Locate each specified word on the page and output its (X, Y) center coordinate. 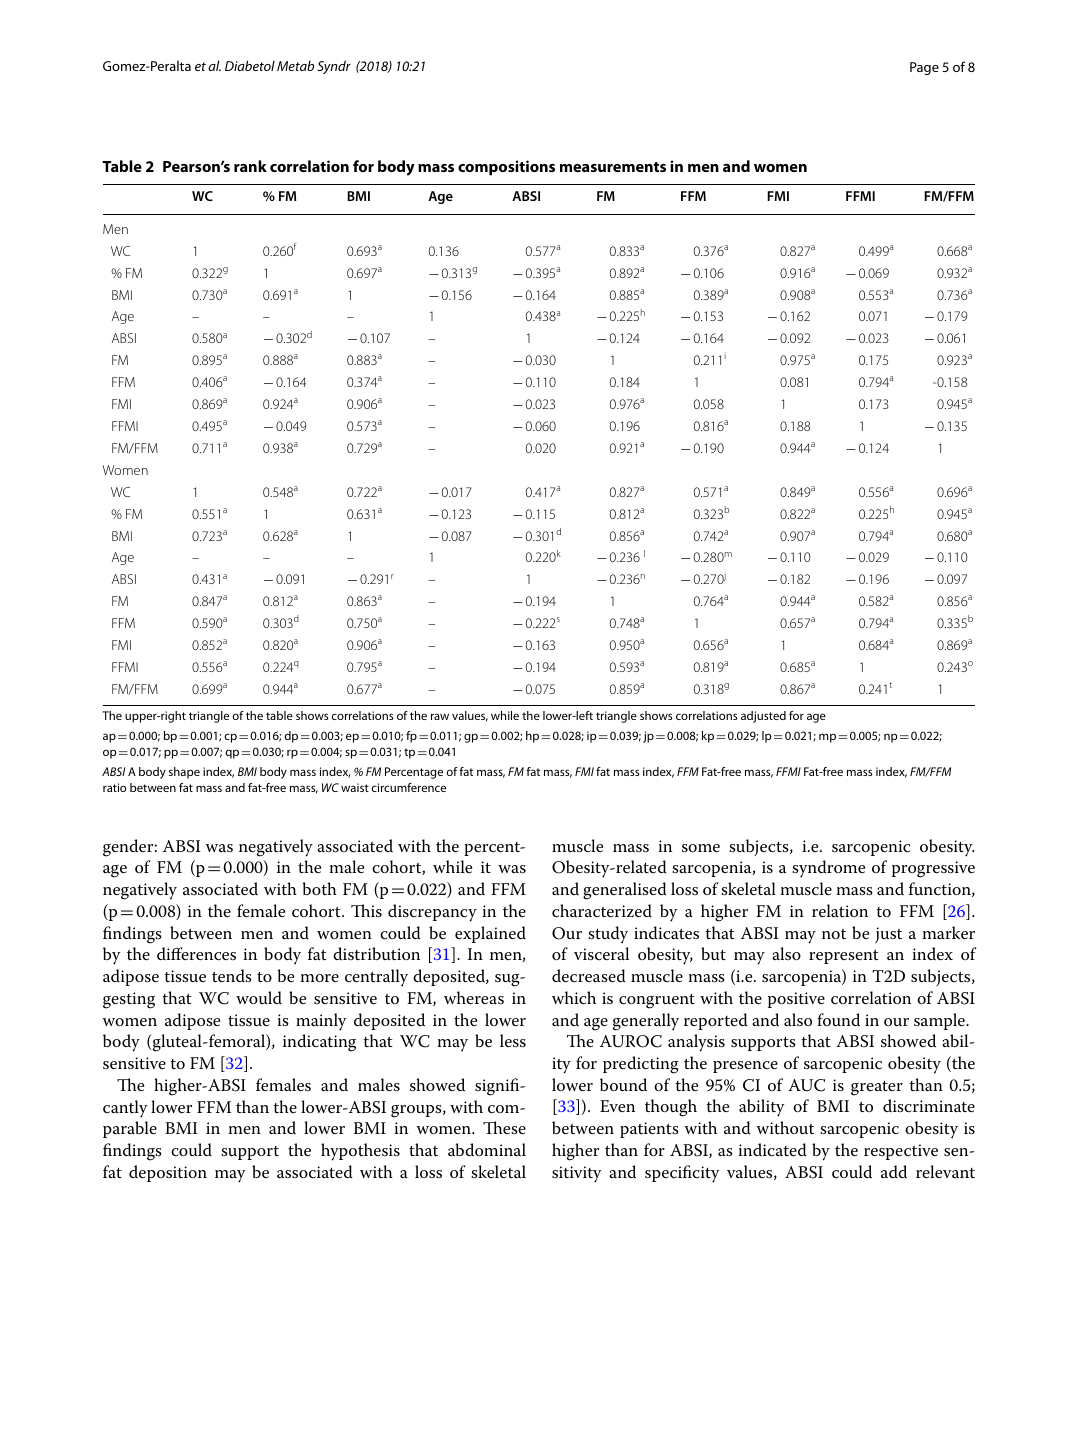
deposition (168, 1173)
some (701, 848)
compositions (506, 168)
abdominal (487, 1149)
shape (184, 773)
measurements (613, 167)
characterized (602, 911)
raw (440, 716)
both (320, 888)
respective (901, 1152)
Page (924, 68)
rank (250, 166)
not (834, 934)
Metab (295, 65)
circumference (409, 787)
